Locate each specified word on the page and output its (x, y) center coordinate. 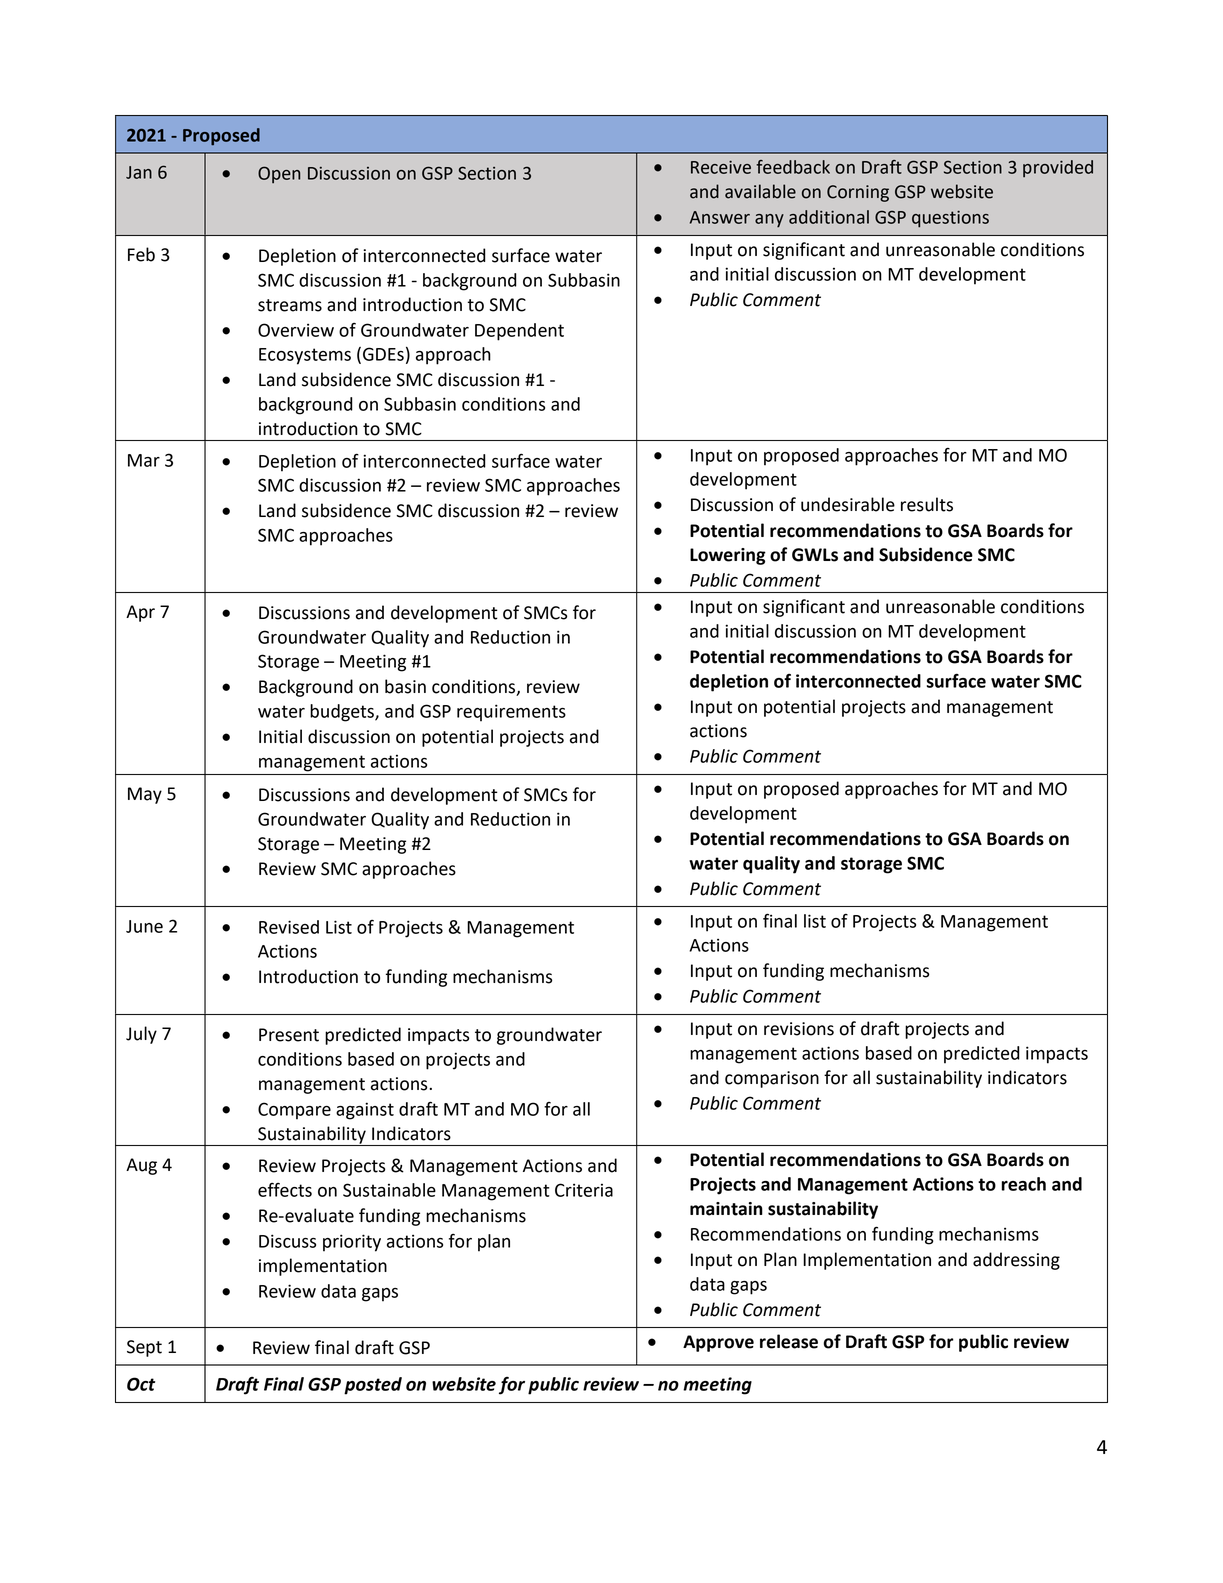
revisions (799, 1029)
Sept (144, 1348)
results (927, 504)
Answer (720, 217)
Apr (140, 613)
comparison (772, 1079)
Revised (289, 927)
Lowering (728, 556)
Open (279, 174)
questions (950, 219)
